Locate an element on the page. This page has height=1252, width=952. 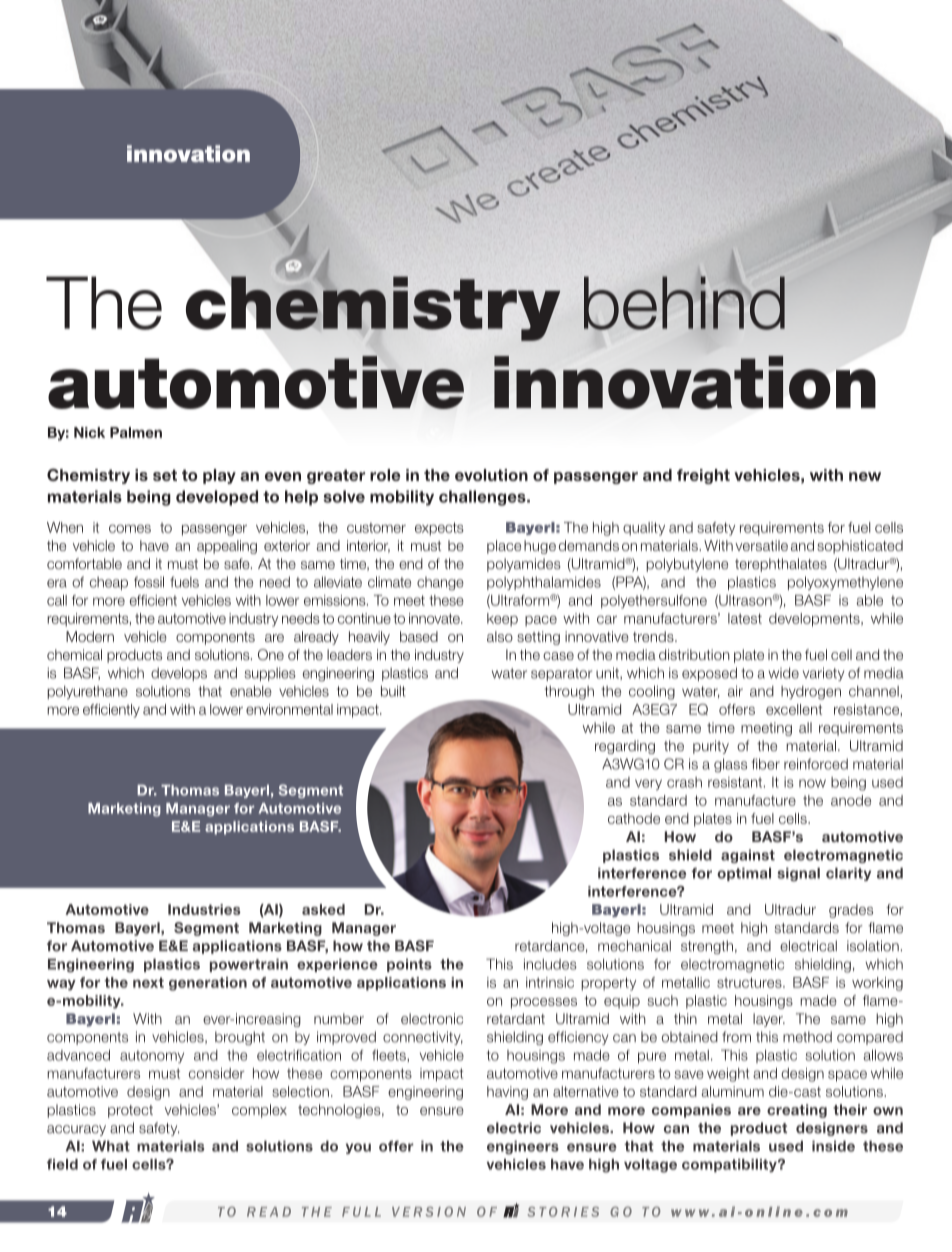
keep is located at coordinates (502, 620).
